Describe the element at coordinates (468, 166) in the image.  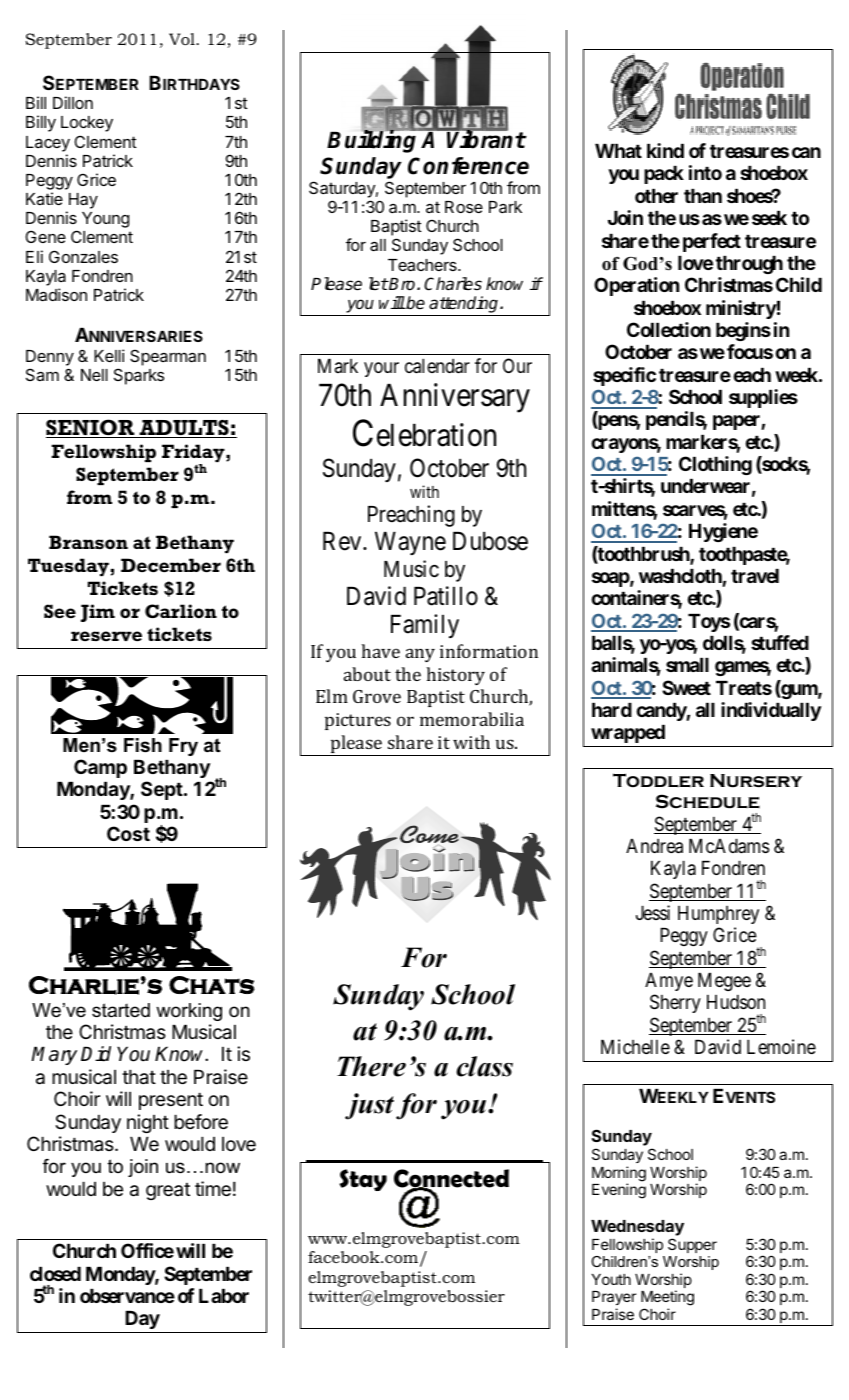
I see `Conference` at that location.
